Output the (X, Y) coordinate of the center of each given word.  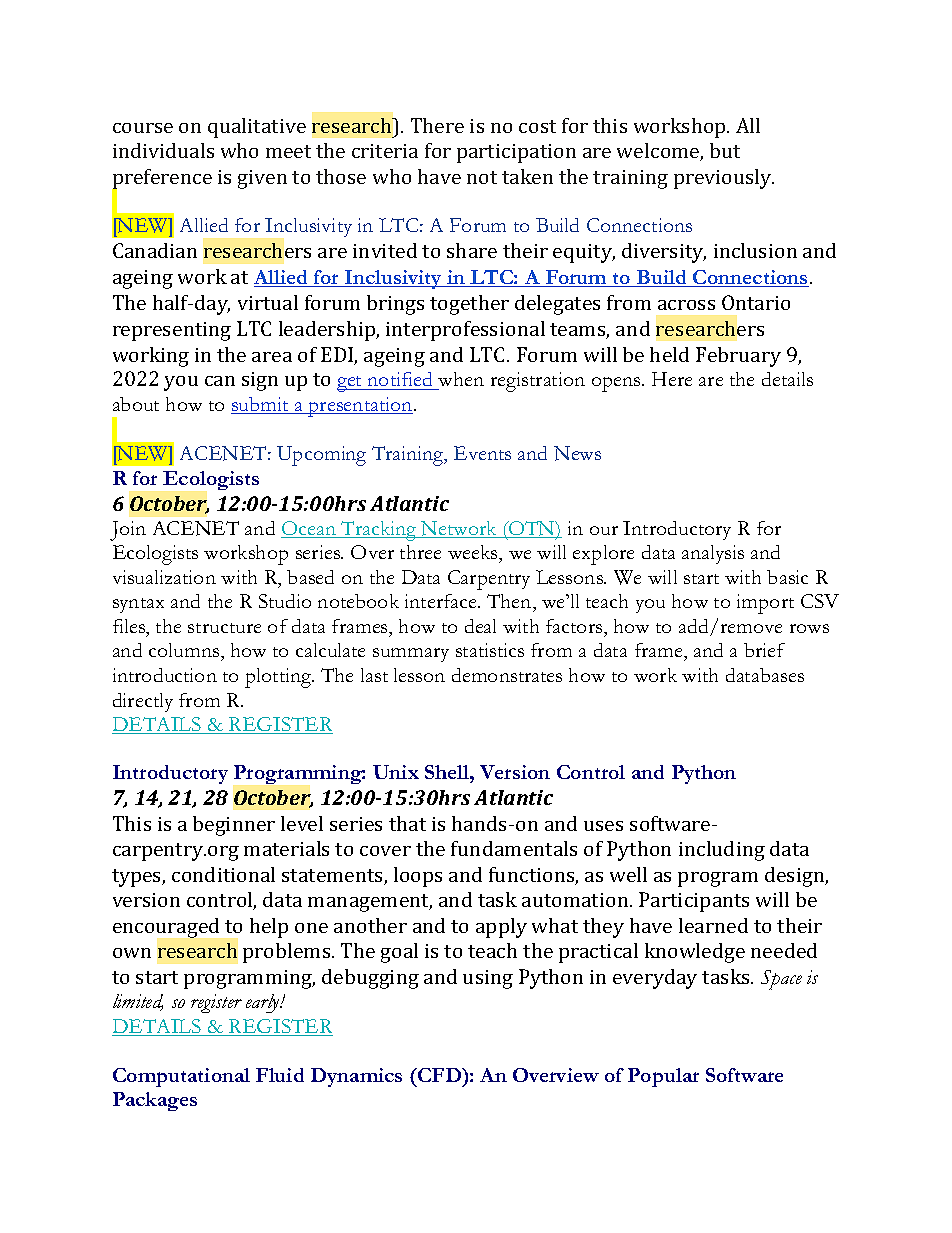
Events (482, 453)
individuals (163, 150)
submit (261, 405)
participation (516, 153)
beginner (234, 826)
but (725, 150)
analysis (713, 554)
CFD (440, 1075)
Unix (396, 772)
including (722, 851)
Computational (181, 1077)
